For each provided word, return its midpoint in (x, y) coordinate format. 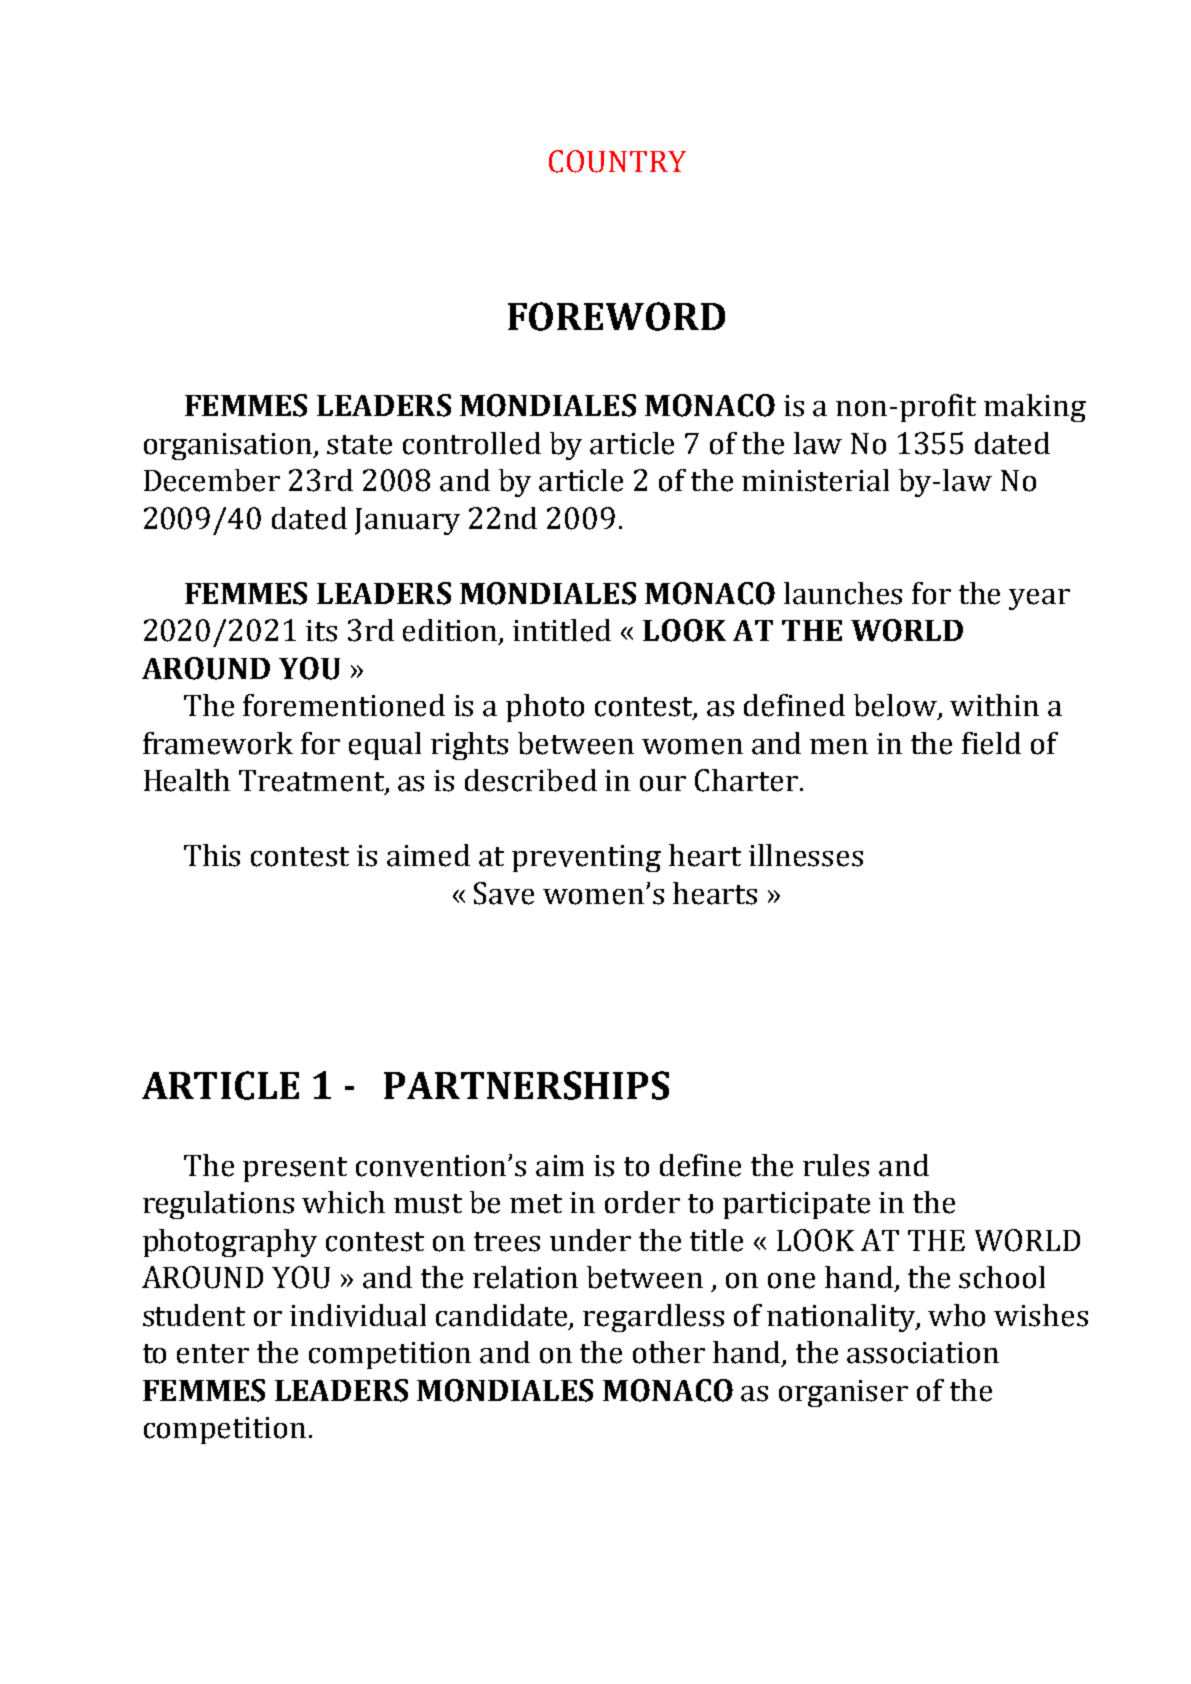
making (1035, 408)
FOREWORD (616, 316)
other (669, 1352)
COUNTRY (617, 161)
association (923, 1353)
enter (213, 1354)
